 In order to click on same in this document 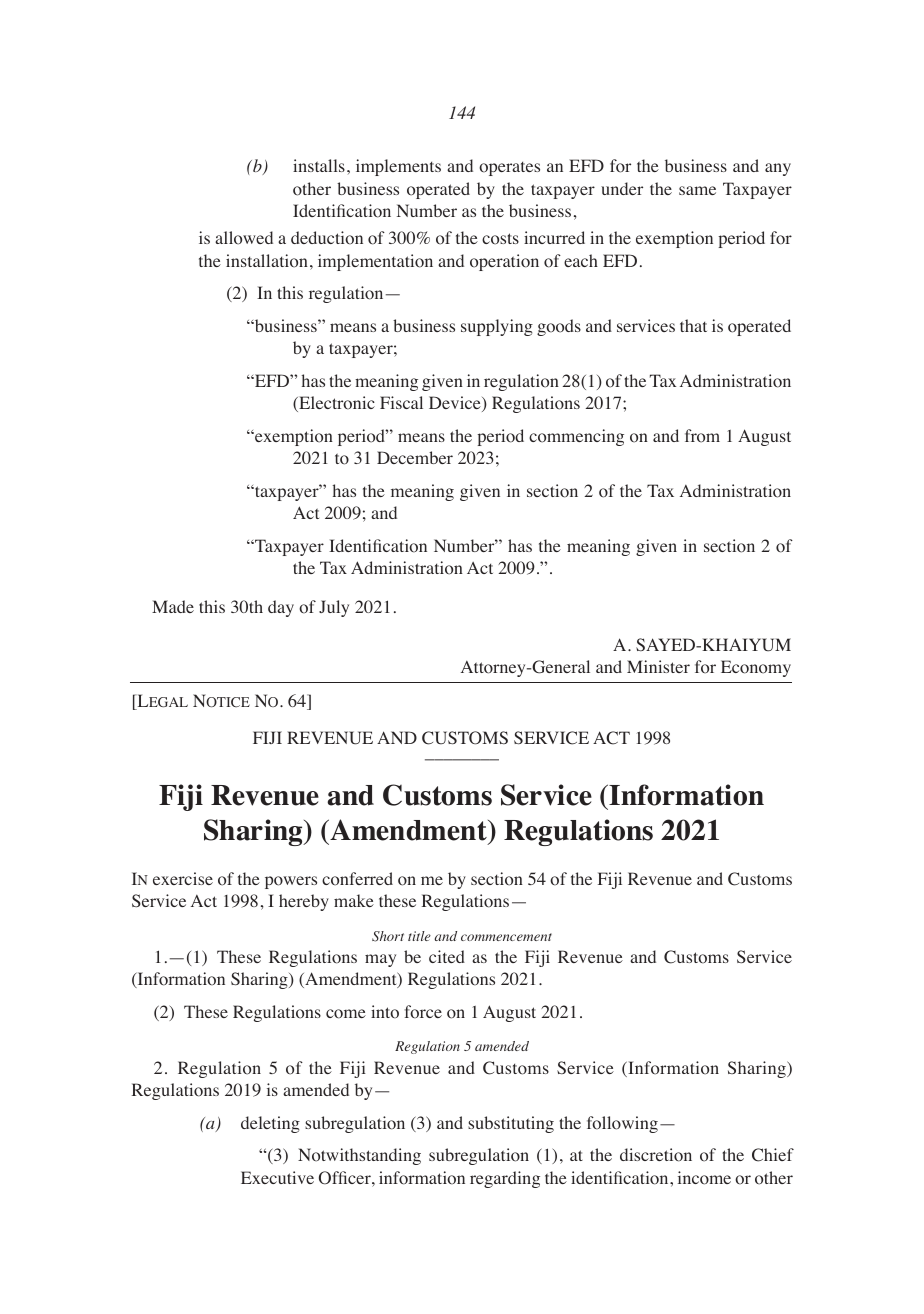, I will do `click(697, 190)`.
